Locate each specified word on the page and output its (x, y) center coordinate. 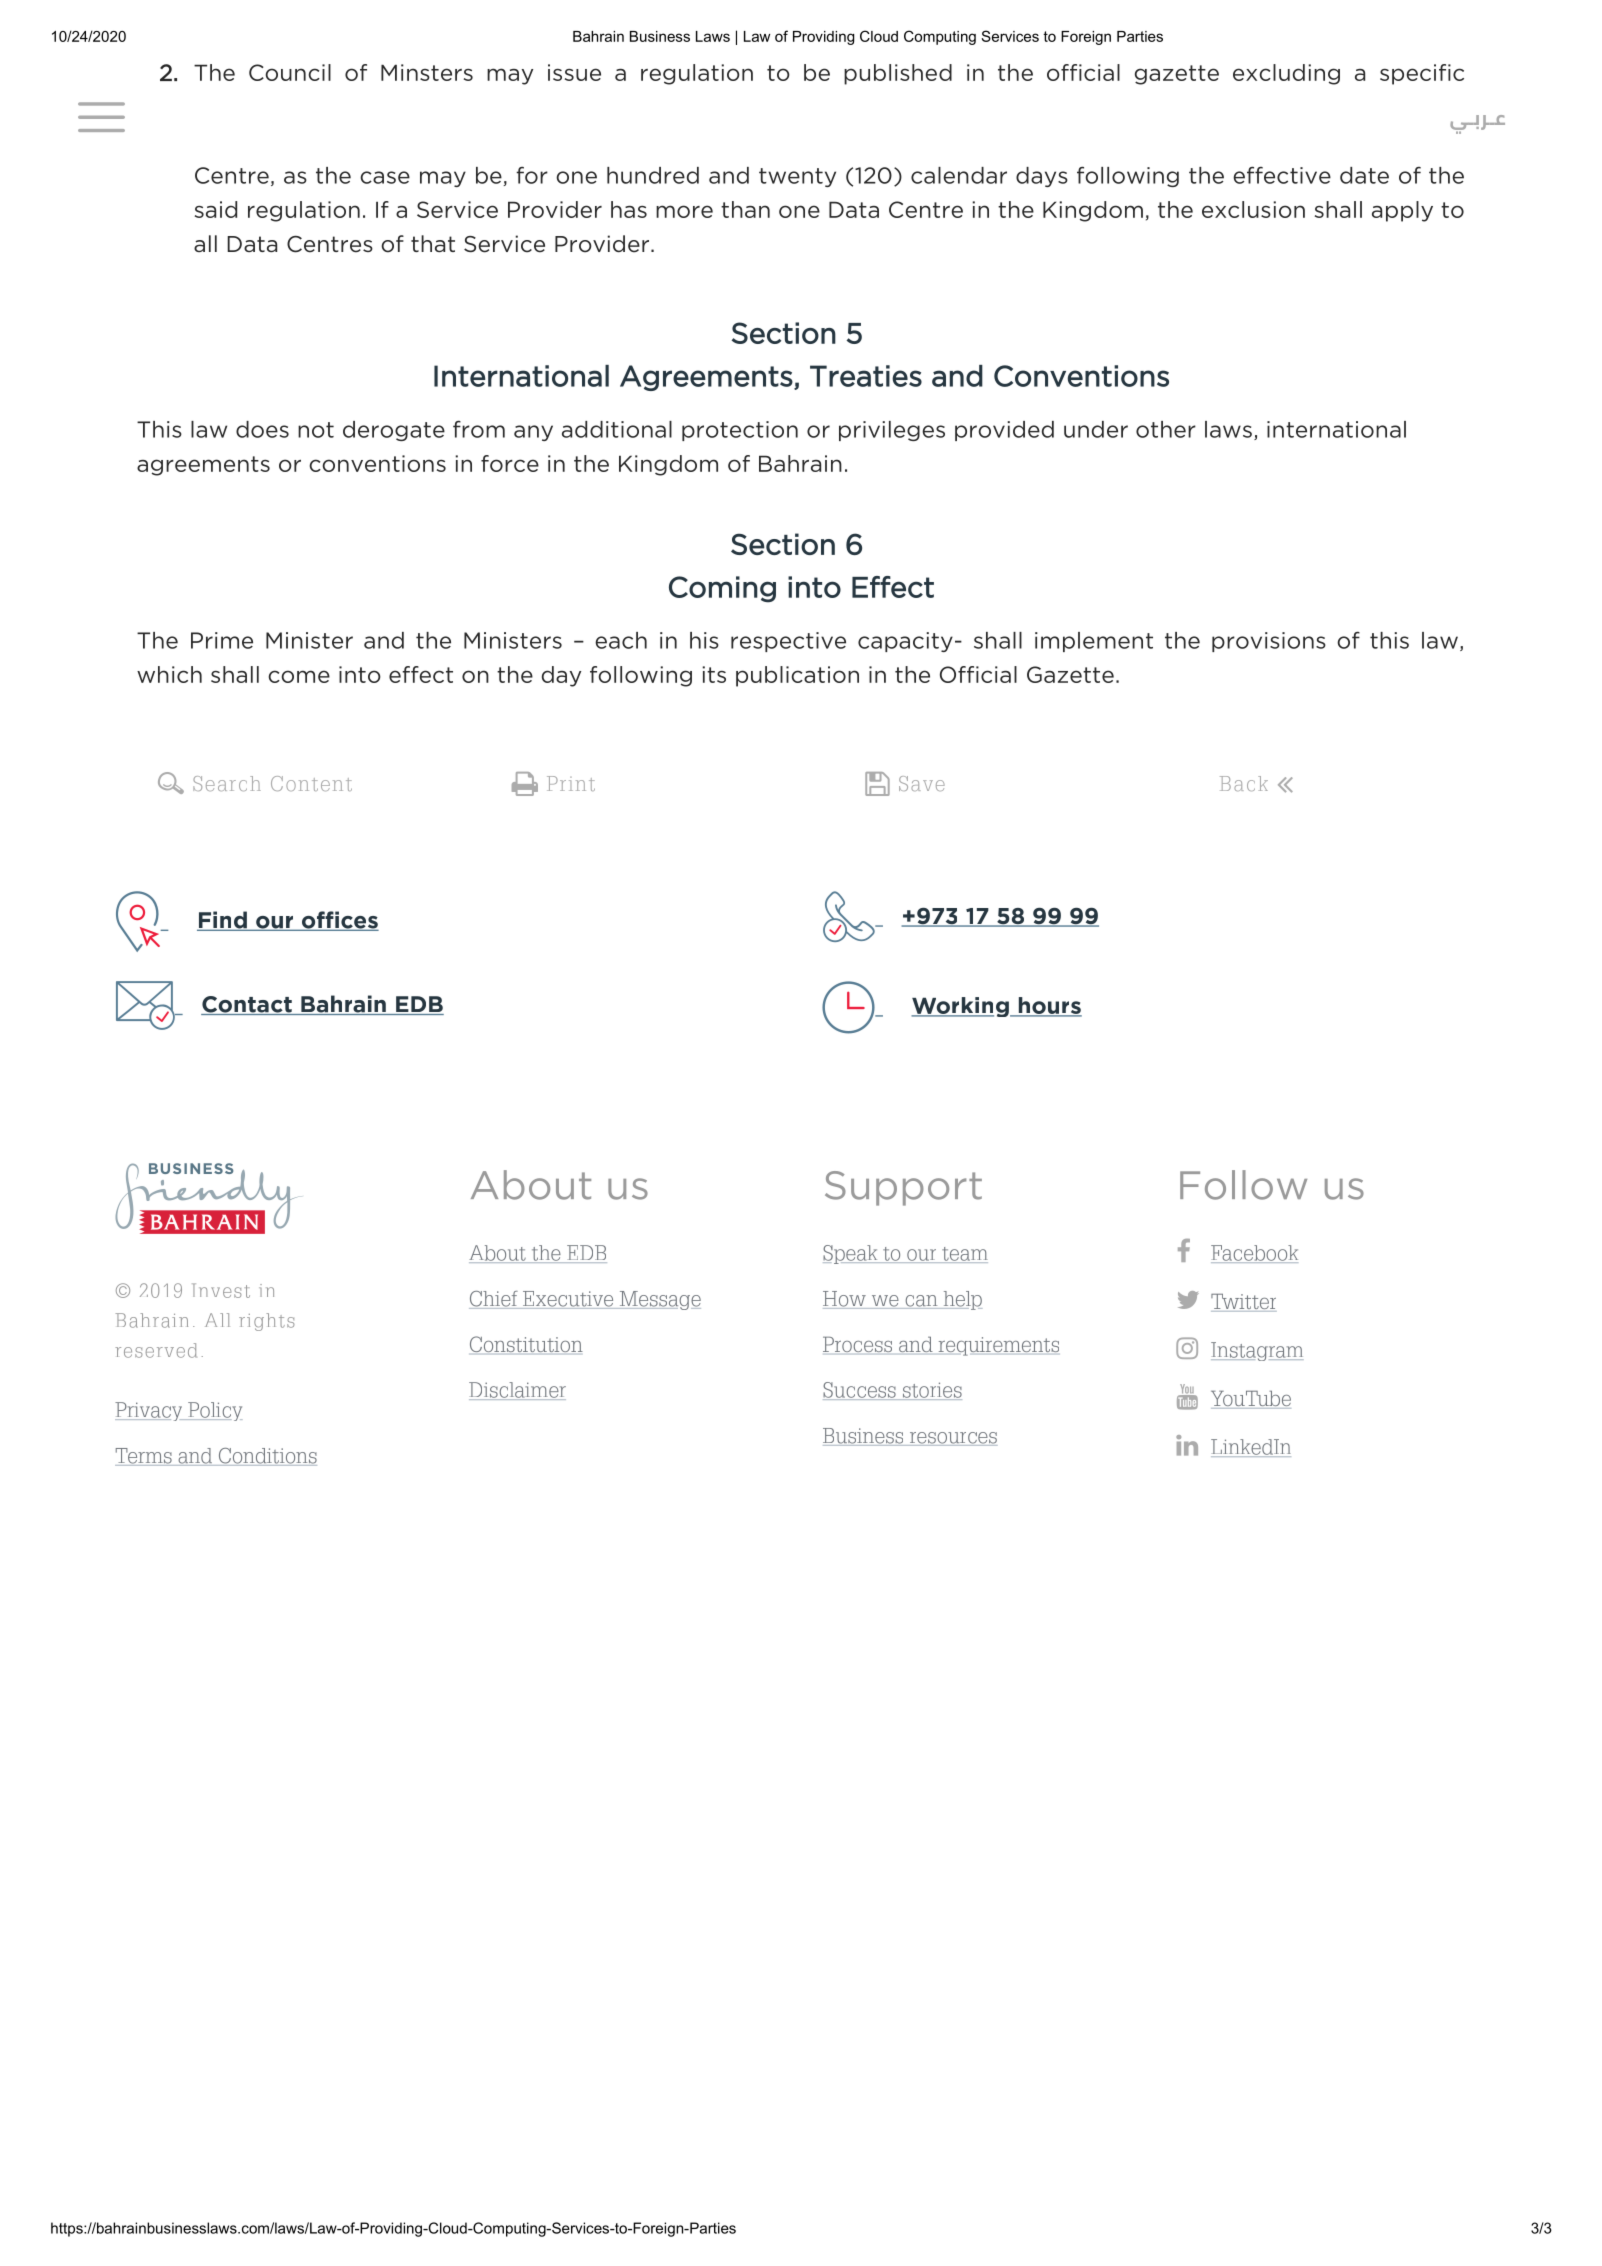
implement (1094, 642)
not (316, 430)
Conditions (266, 1457)
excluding (1286, 74)
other (1166, 429)
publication (797, 676)
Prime (222, 640)
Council (290, 72)
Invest (221, 1290)
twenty (797, 177)
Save (922, 783)
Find (223, 921)
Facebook (1254, 1254)
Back (1244, 783)
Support (903, 1188)
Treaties (866, 376)
